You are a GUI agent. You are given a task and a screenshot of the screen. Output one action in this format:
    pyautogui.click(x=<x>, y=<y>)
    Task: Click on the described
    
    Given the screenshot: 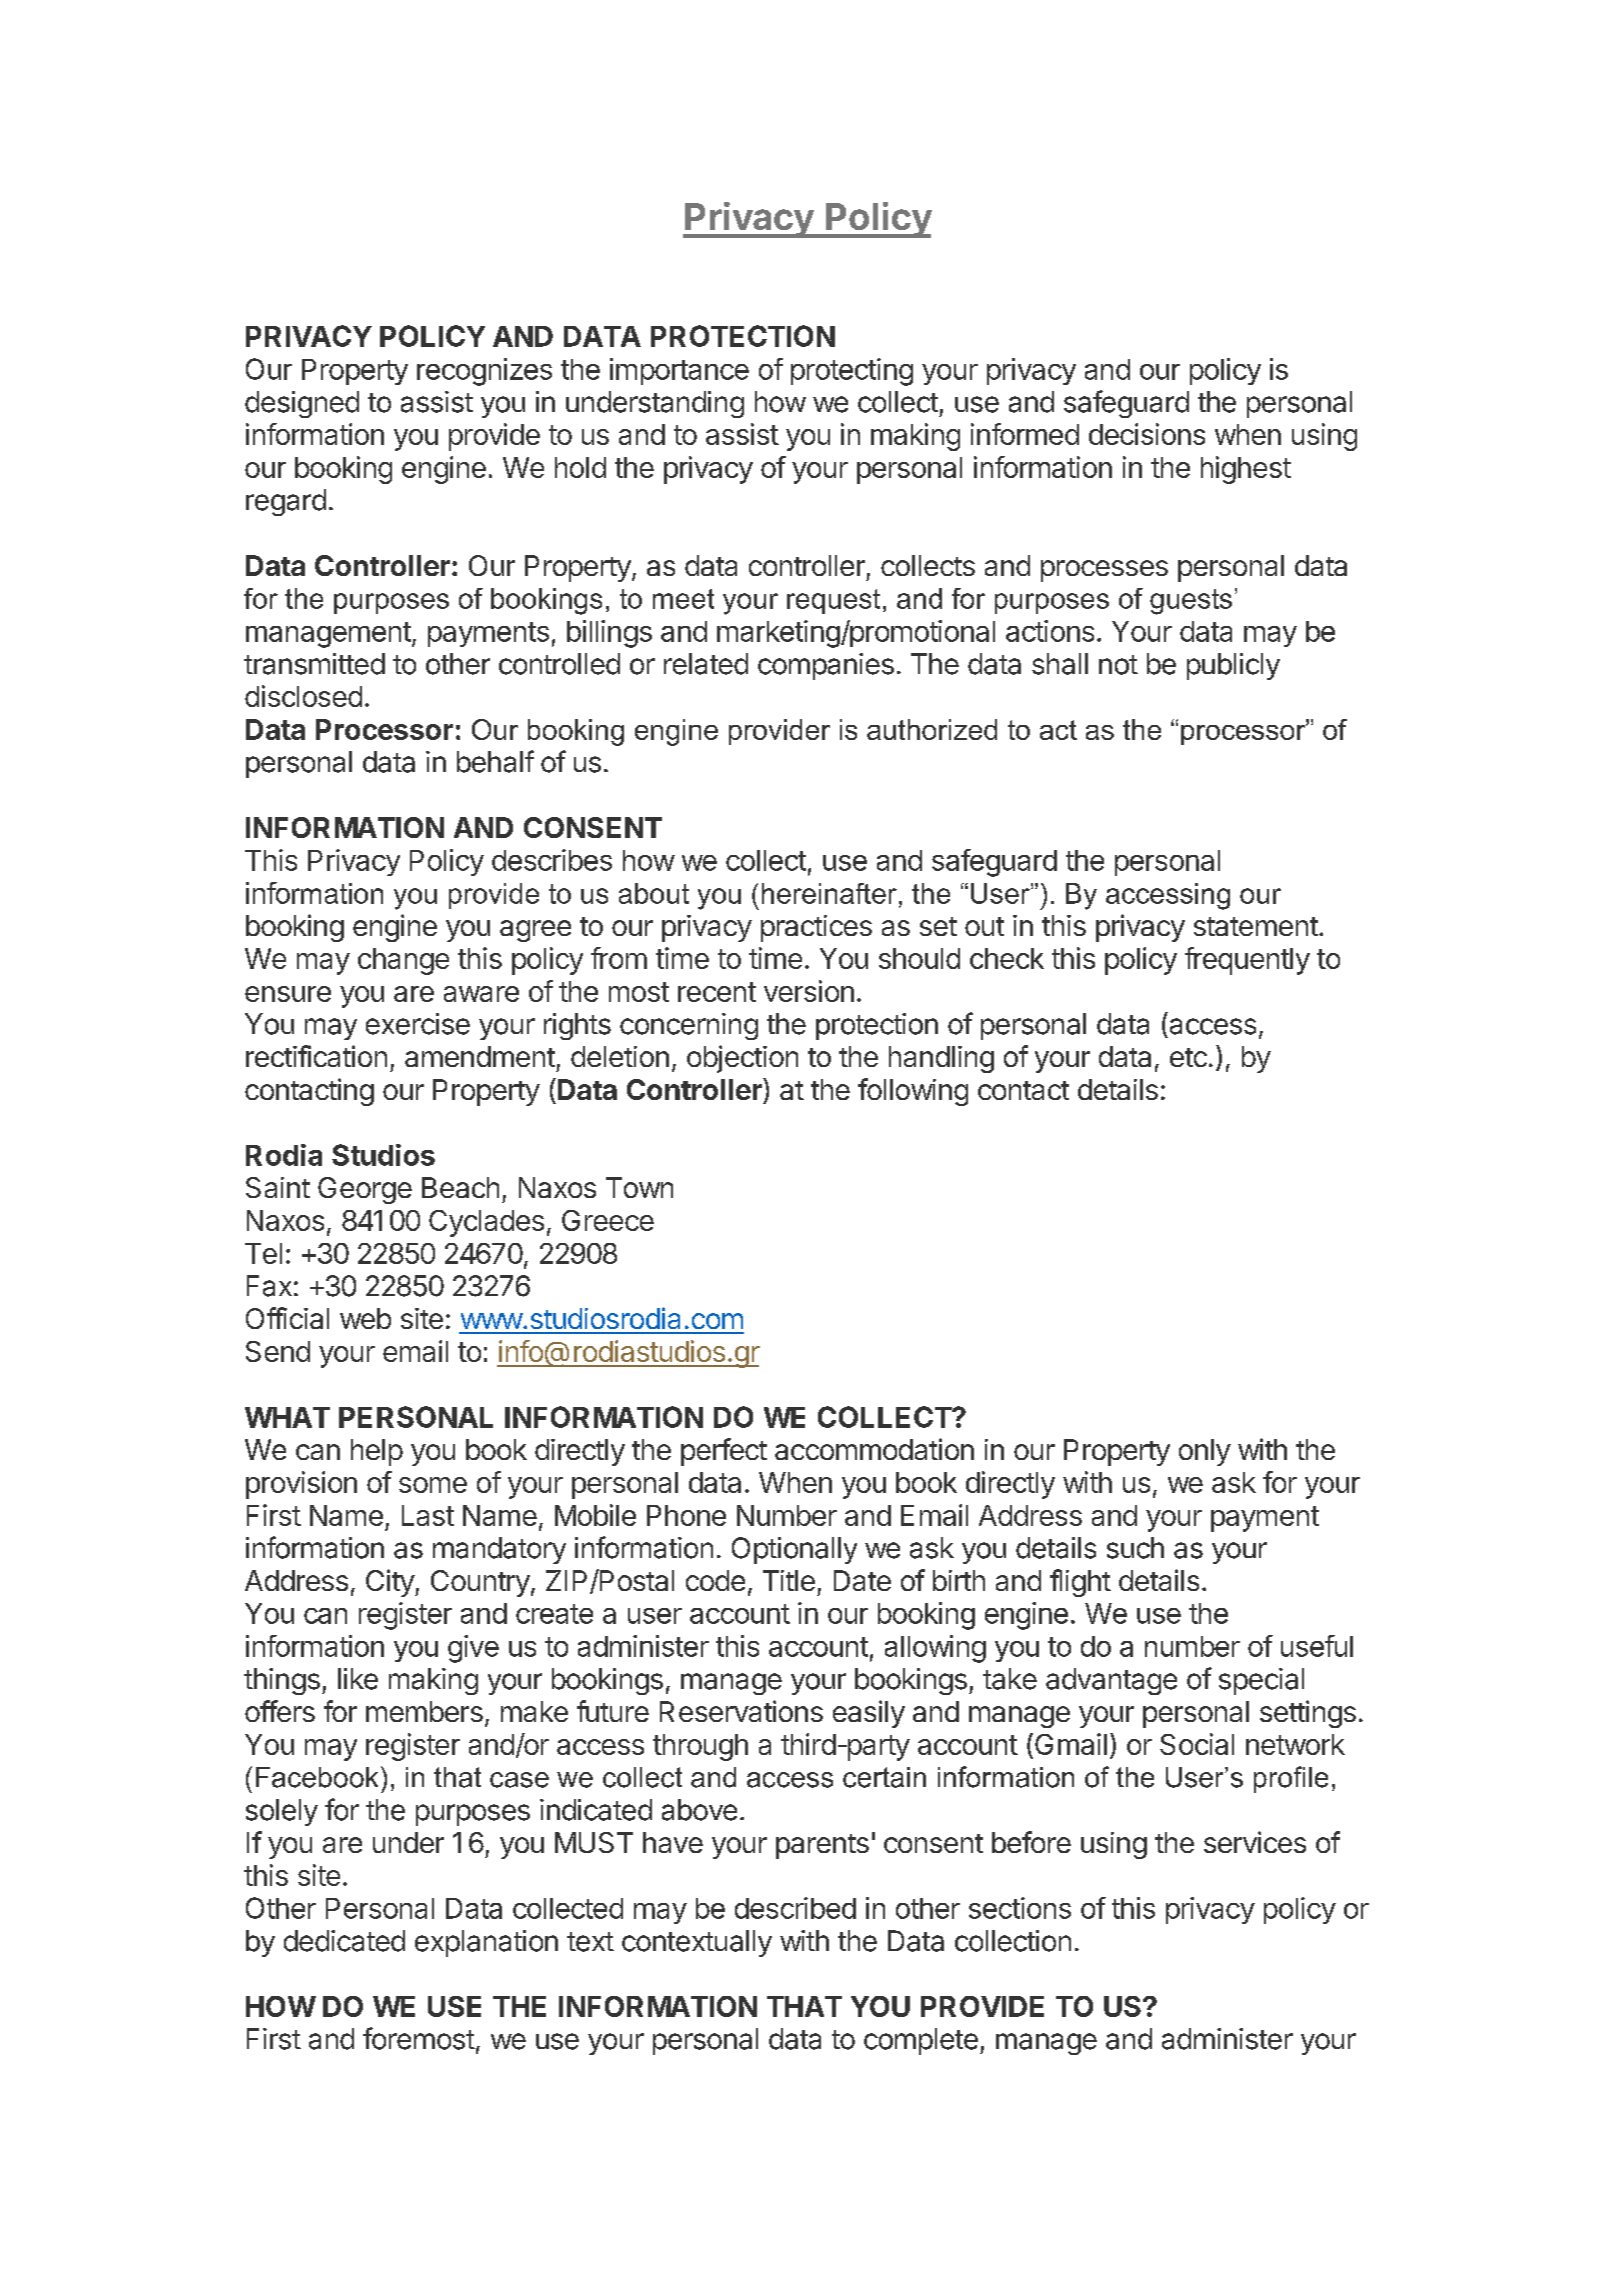 What is the action you would take?
    pyautogui.click(x=795, y=1908)
